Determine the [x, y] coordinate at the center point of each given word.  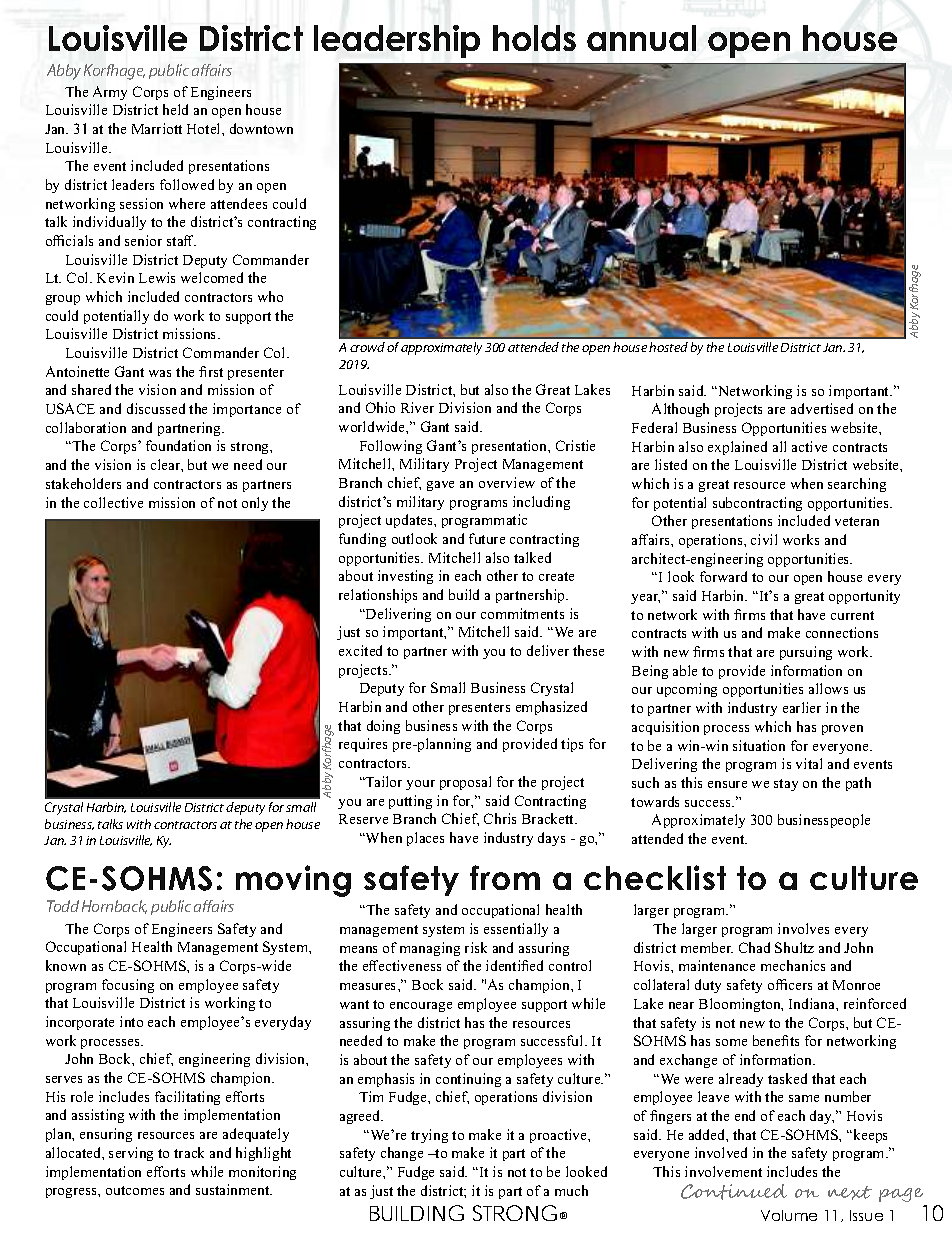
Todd [63, 906]
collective [113, 502]
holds [534, 38]
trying [429, 1136]
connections [842, 632]
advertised [822, 408]
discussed [156, 408]
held [175, 109]
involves [803, 928]
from [505, 877]
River [417, 407]
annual [641, 38]
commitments [522, 613]
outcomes [135, 1190]
